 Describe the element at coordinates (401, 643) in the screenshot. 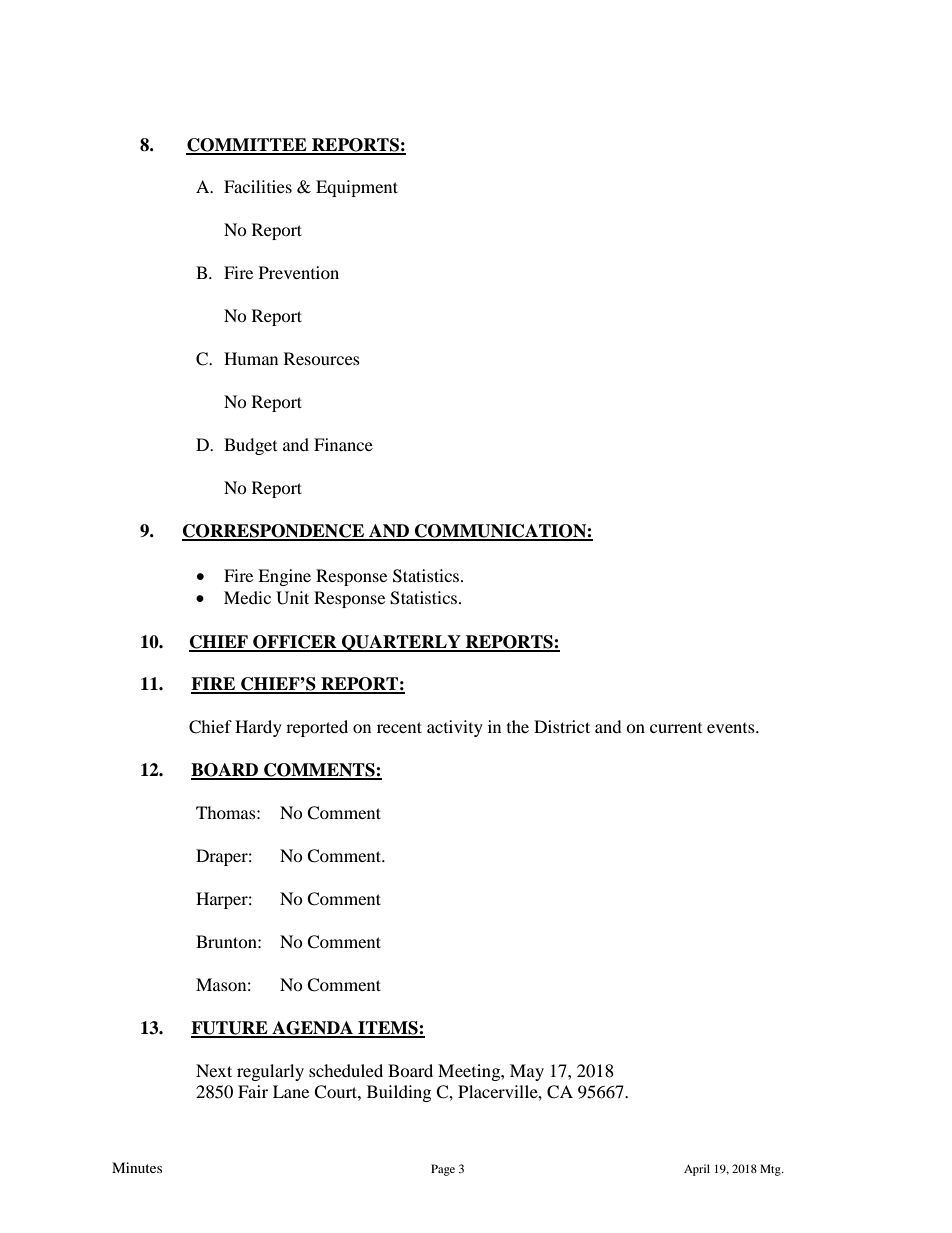

I see `QUARTERLY` at that location.
